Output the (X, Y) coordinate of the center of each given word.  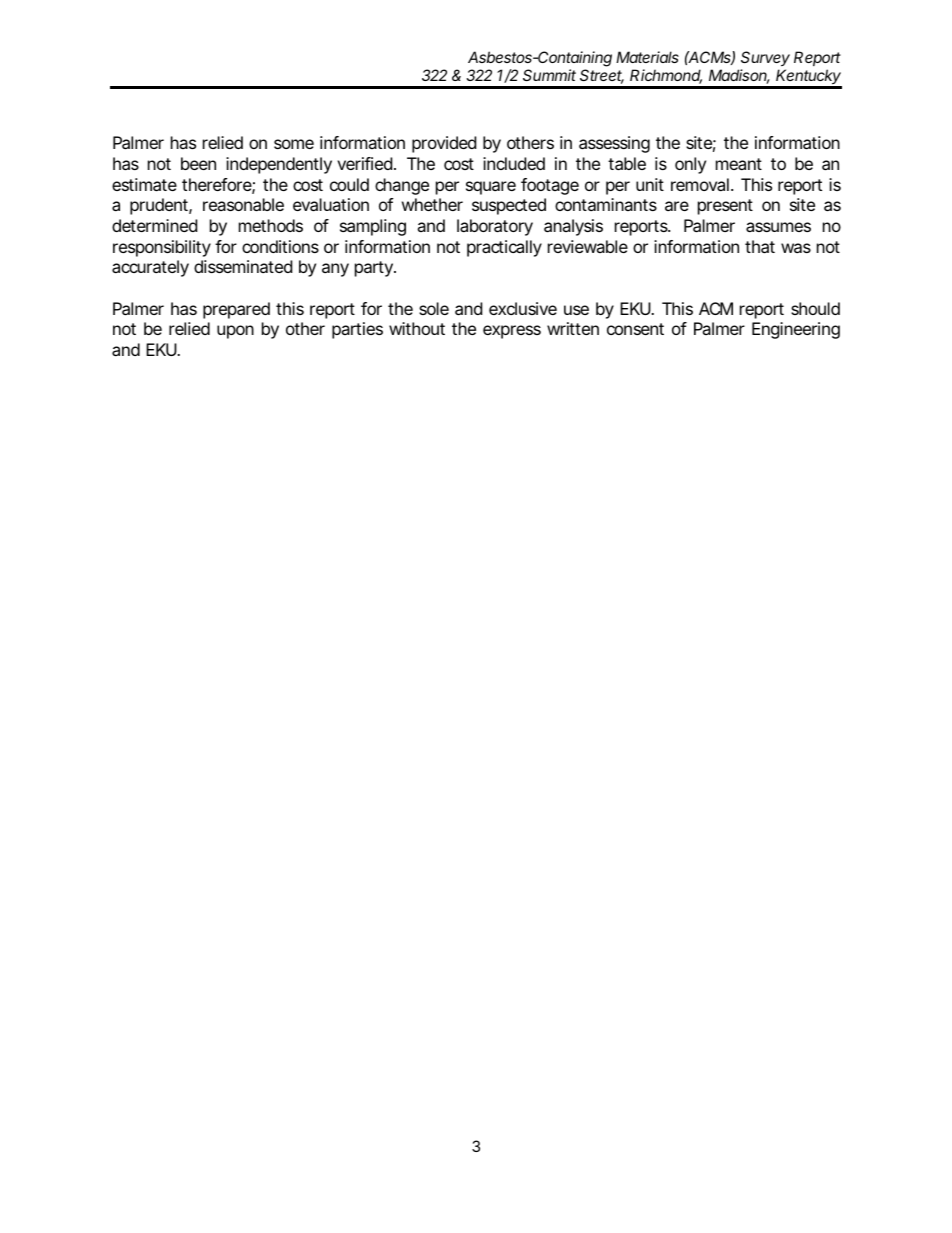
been (198, 163)
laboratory (495, 227)
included (514, 163)
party (375, 269)
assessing (614, 144)
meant (739, 164)
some (294, 144)
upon (235, 332)
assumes (778, 227)
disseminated (243, 266)
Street (602, 76)
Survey (765, 58)
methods (271, 225)
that (760, 246)
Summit (549, 75)
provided (444, 144)
